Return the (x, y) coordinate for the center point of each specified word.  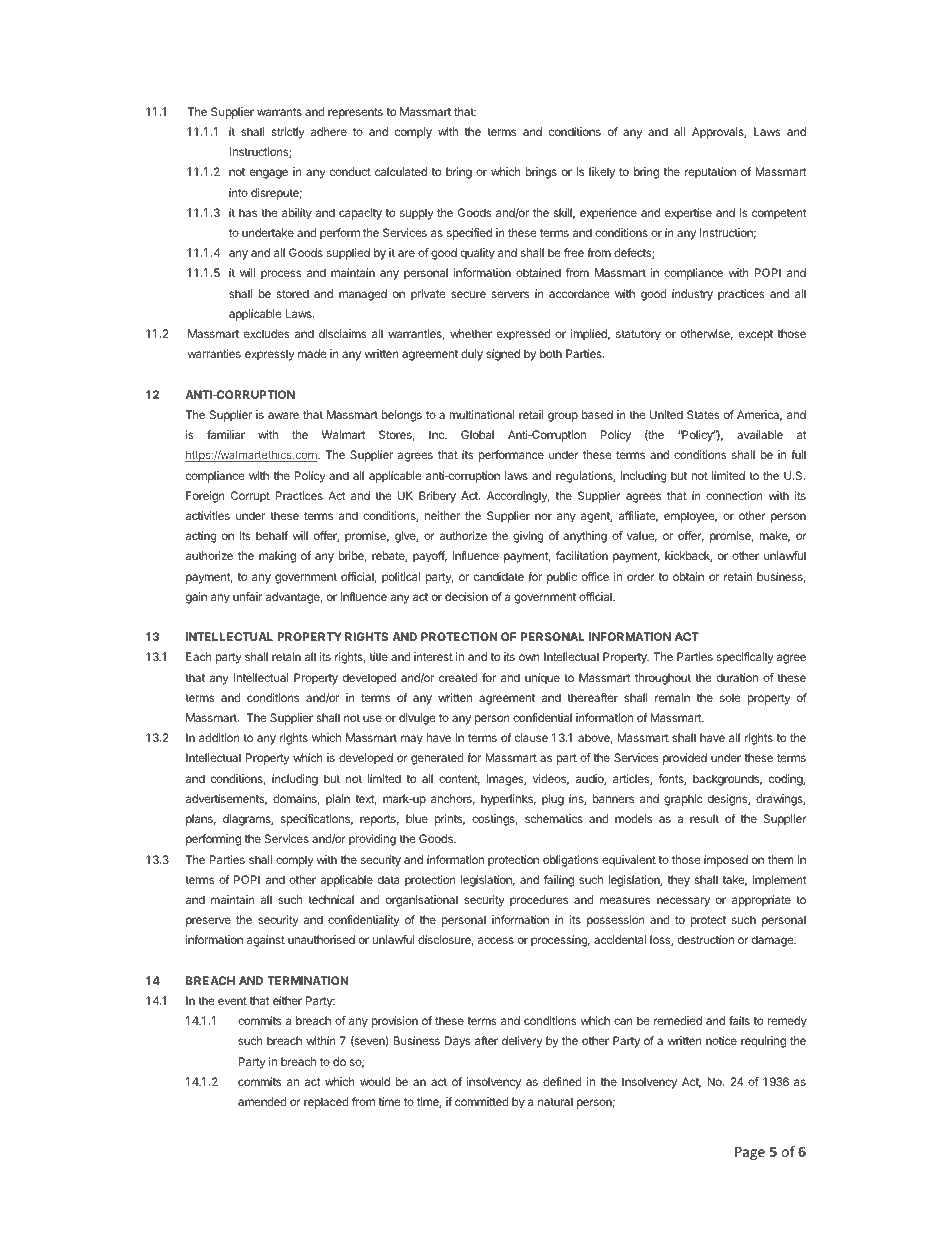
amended (262, 1101)
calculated (401, 171)
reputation (710, 173)
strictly (288, 133)
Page (750, 1153)
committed (482, 1101)
